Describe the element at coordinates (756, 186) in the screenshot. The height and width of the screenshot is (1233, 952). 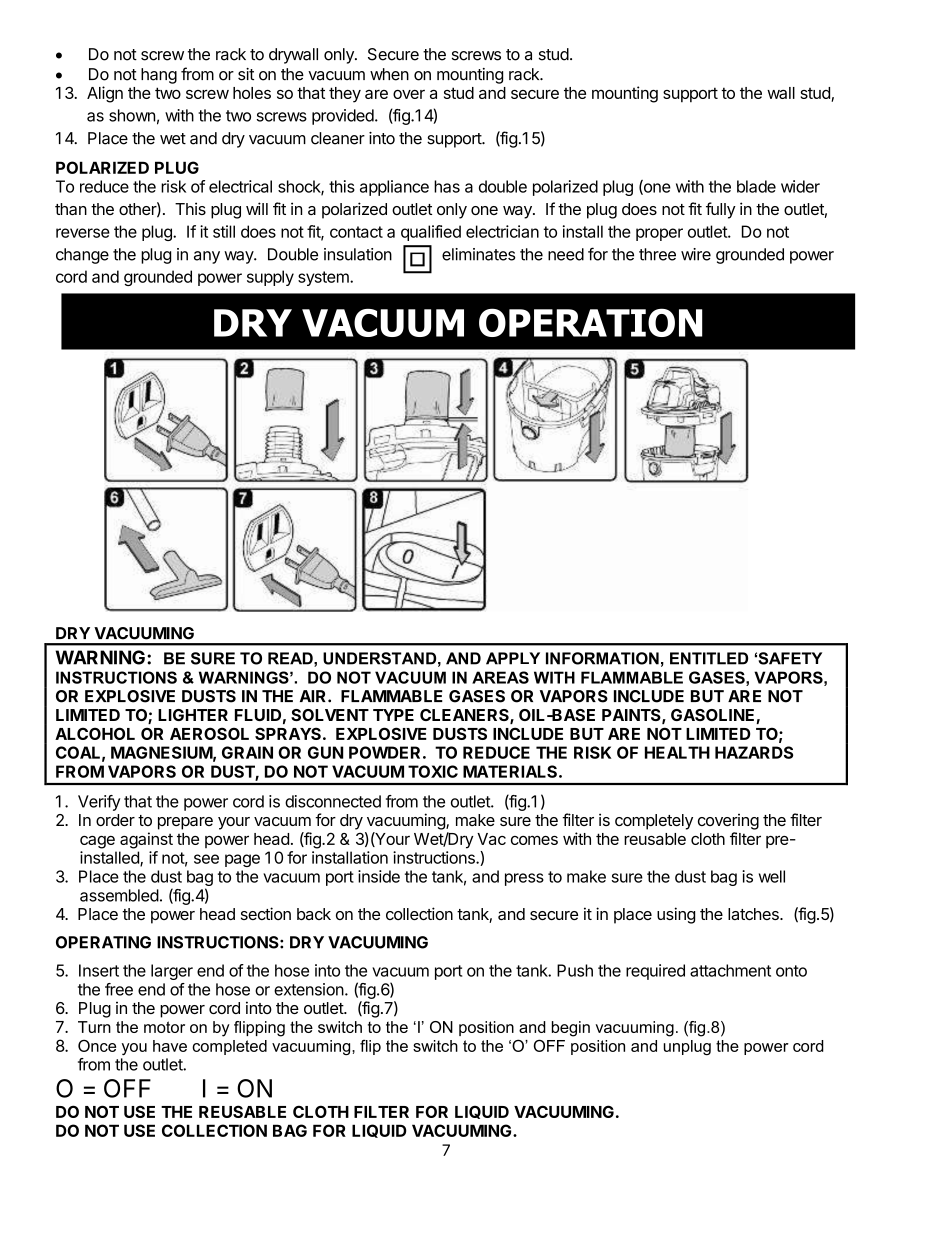
I see `blade` at that location.
